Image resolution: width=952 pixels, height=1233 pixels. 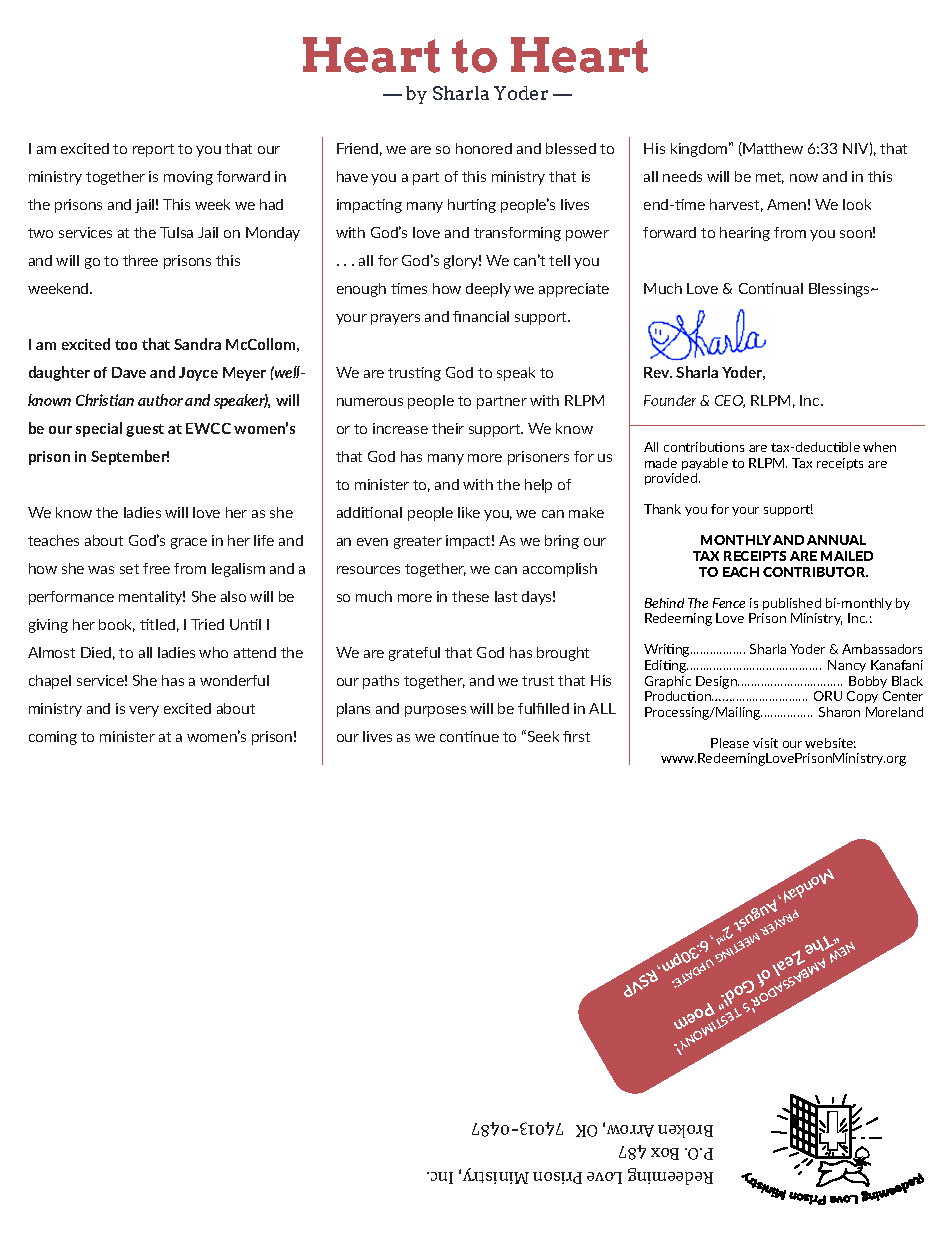 What do you see at coordinates (189, 543) in the document?
I see `grace` at bounding box center [189, 543].
